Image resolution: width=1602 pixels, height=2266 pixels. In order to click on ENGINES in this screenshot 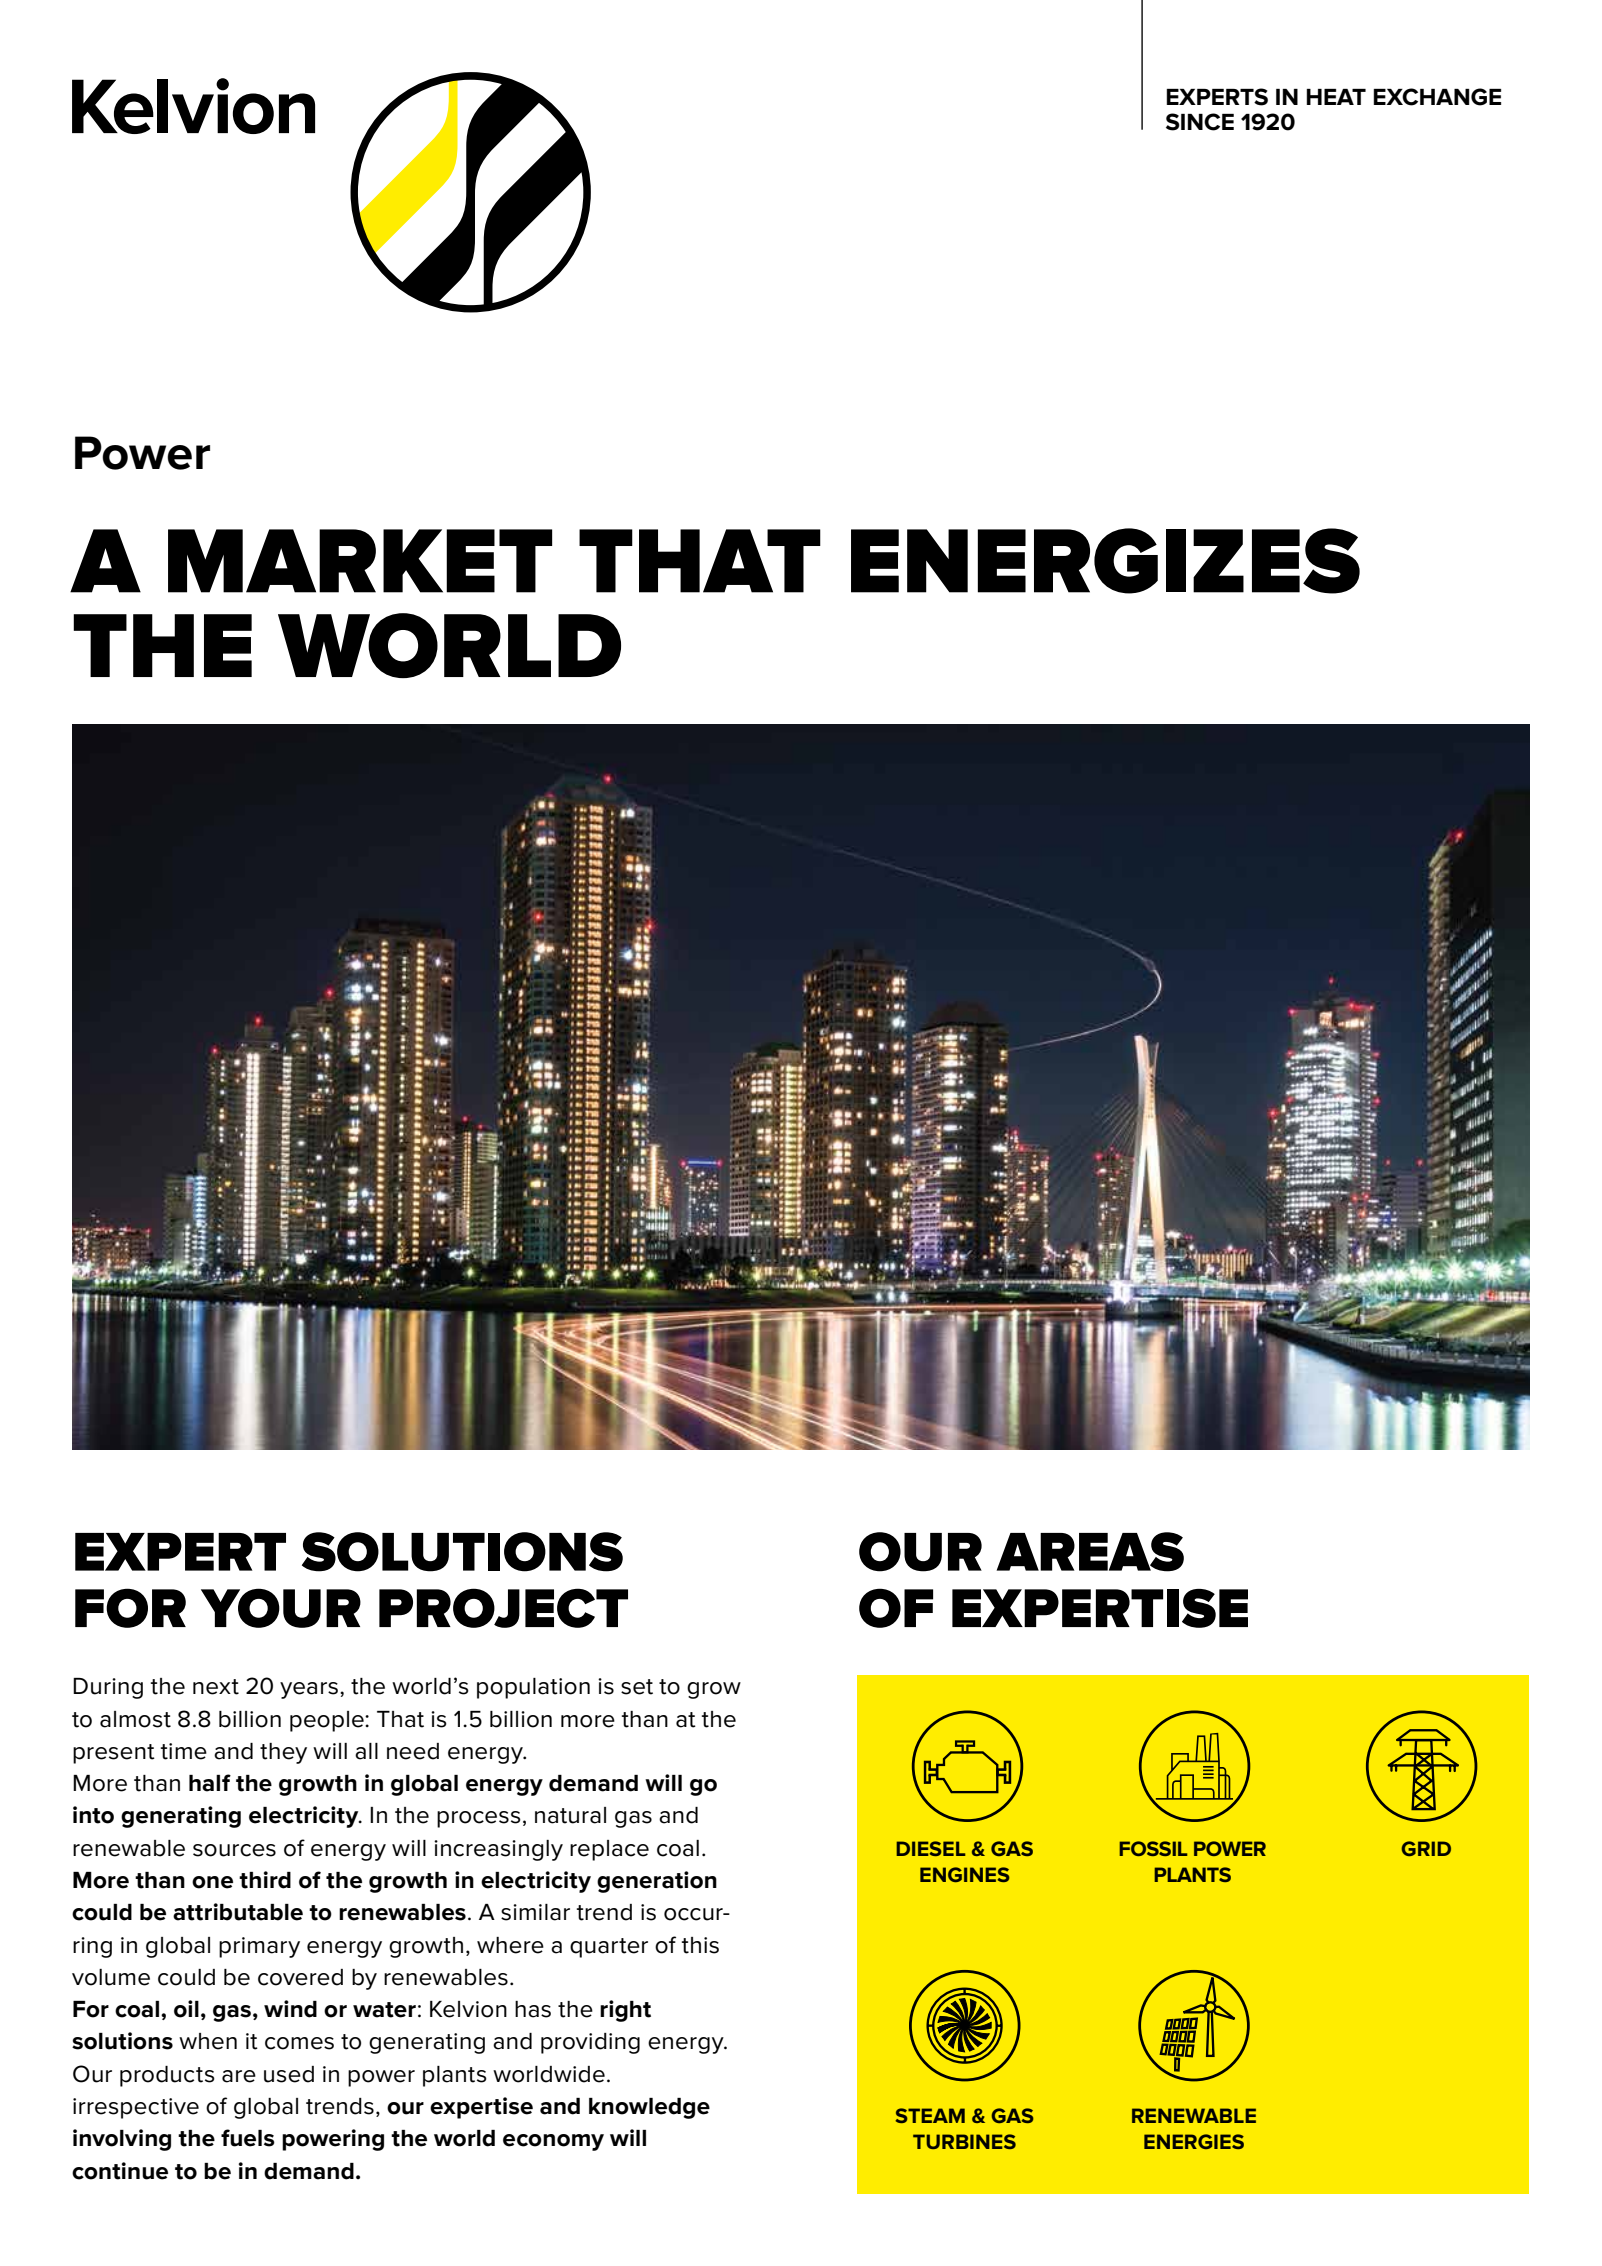, I will do `click(965, 1874)`.
